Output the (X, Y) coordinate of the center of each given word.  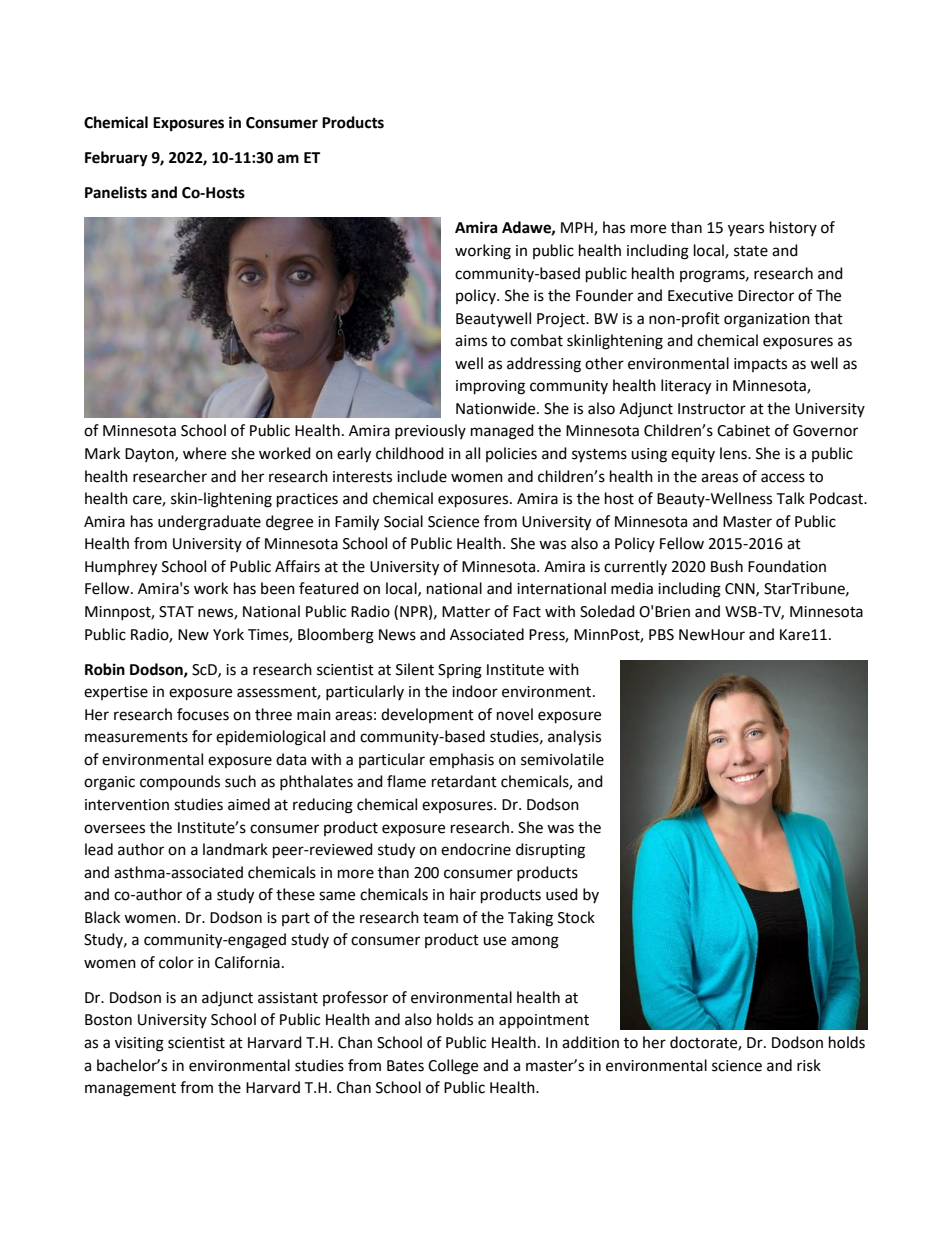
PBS (661, 635)
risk (809, 1065)
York (228, 634)
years (746, 230)
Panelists (116, 192)
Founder (604, 295)
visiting (139, 1044)
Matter (466, 612)
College (453, 1067)
